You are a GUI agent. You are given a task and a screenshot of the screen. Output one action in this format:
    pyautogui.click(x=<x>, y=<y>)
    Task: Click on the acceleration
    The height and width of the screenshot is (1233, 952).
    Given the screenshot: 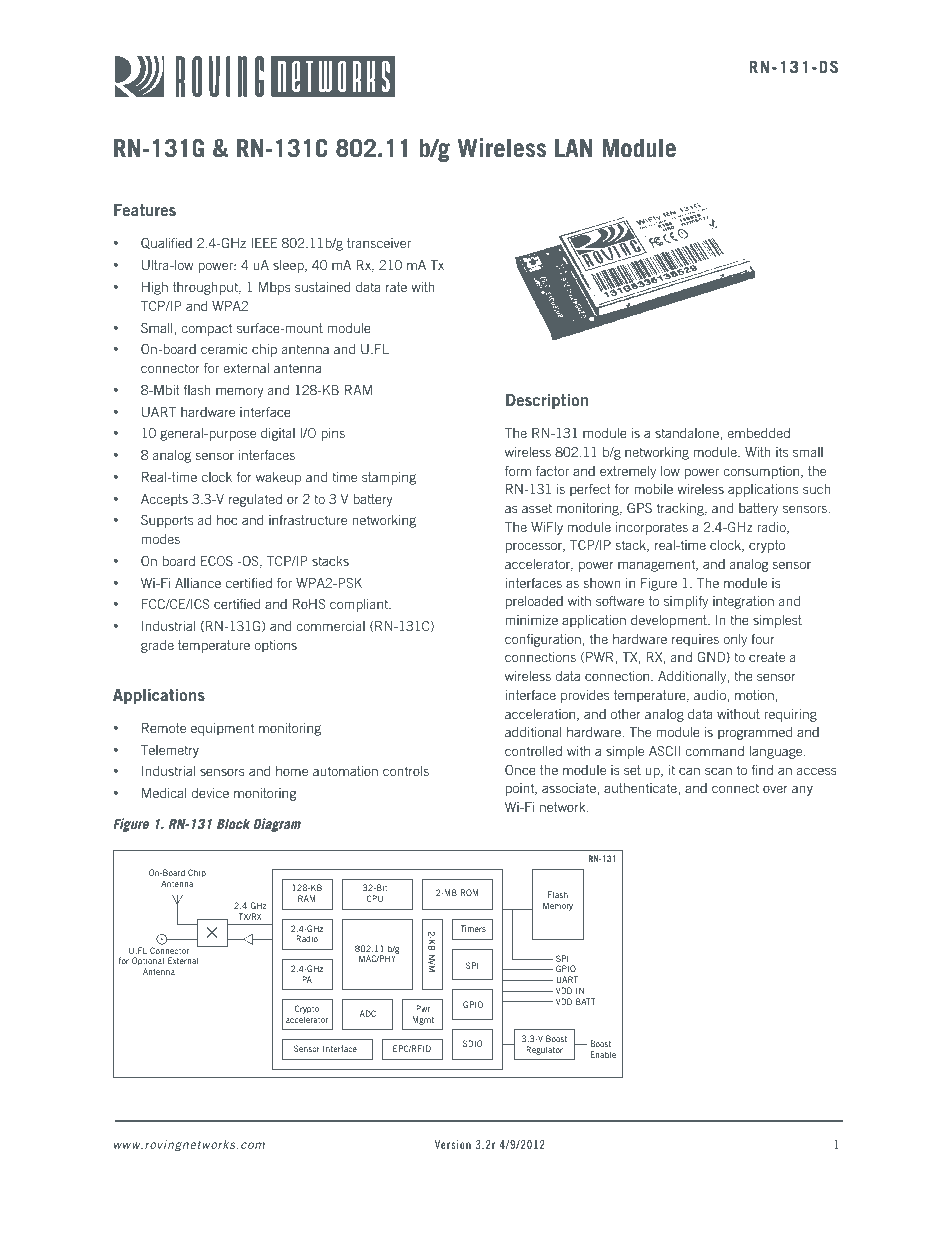 What is the action you would take?
    pyautogui.click(x=541, y=715)
